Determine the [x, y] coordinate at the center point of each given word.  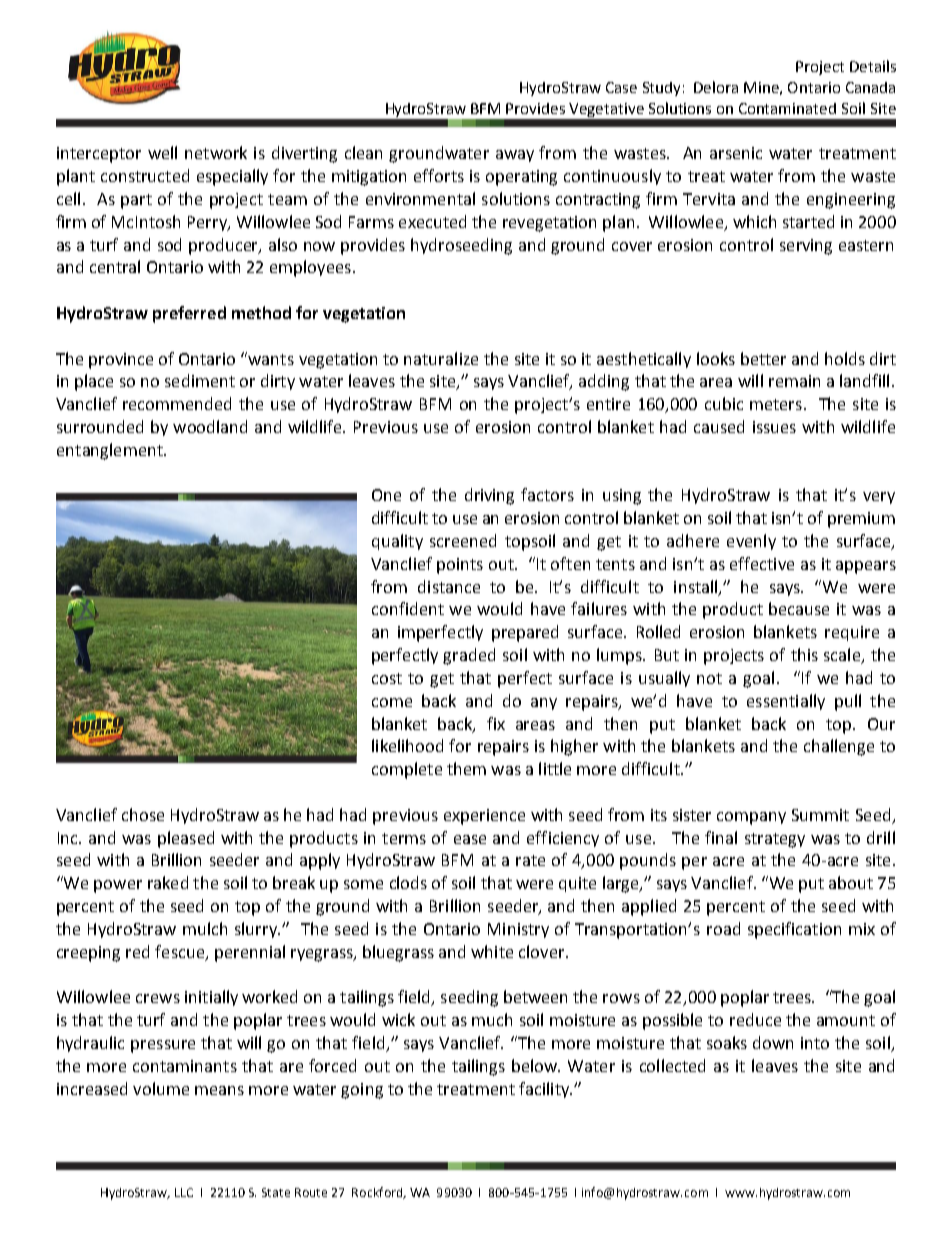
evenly [751, 542]
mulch [205, 928]
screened [463, 540]
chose [143, 814]
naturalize [441, 358]
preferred [189, 314]
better [763, 358]
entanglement [111, 451]
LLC [184, 1192]
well [162, 152]
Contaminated [787, 108]
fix [496, 723]
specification [794, 930]
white [492, 951]
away [515, 156]
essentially [786, 702]
